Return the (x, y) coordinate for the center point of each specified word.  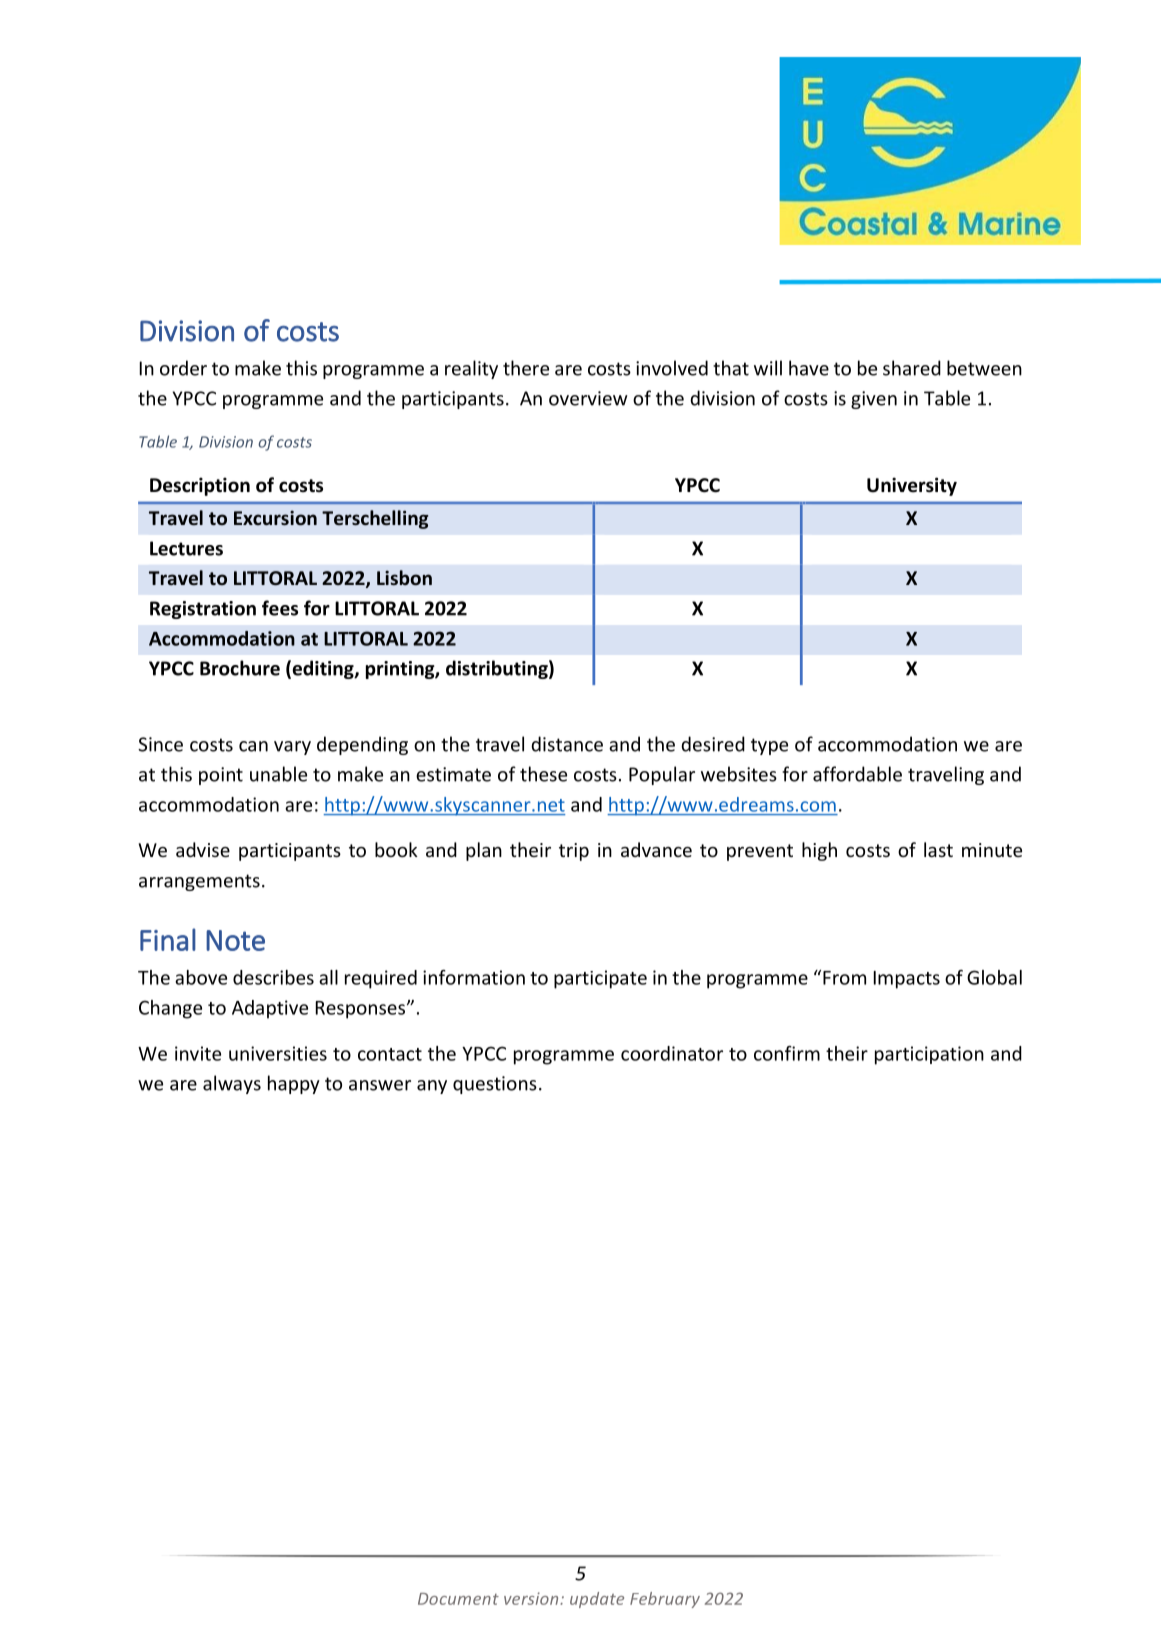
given (874, 400)
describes (273, 977)
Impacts (907, 980)
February (665, 1600)
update (597, 1600)
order (183, 368)
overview (588, 398)
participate (600, 979)
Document (458, 1599)
